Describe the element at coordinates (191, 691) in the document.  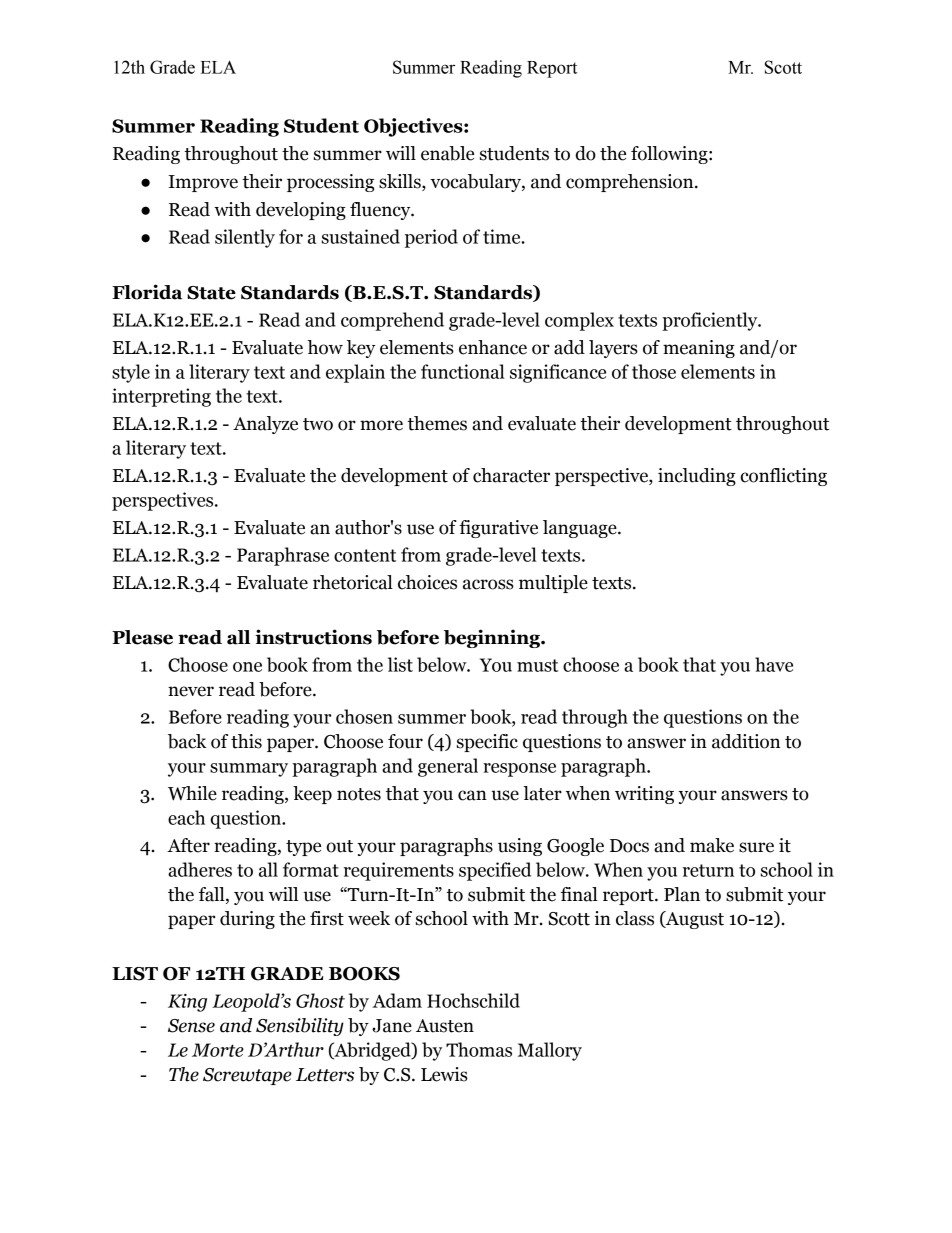
I see `never` at that location.
